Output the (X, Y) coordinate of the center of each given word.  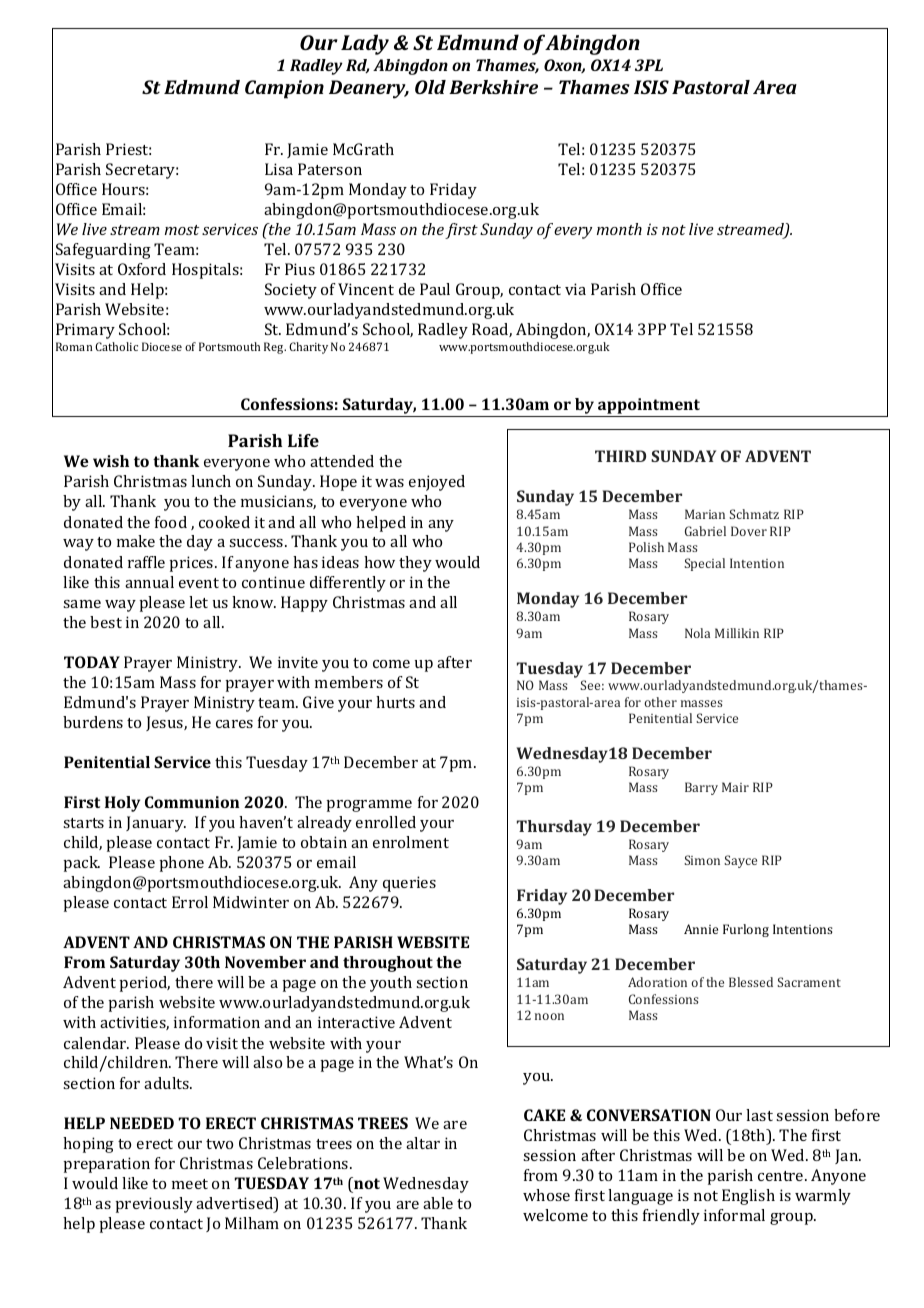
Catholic (116, 346)
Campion (284, 89)
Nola (697, 633)
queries (409, 884)
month (619, 229)
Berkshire (493, 87)
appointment (649, 407)
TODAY (92, 662)
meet (190, 1184)
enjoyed (437, 483)
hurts (395, 702)
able (438, 1203)
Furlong (746, 930)
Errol (190, 902)
